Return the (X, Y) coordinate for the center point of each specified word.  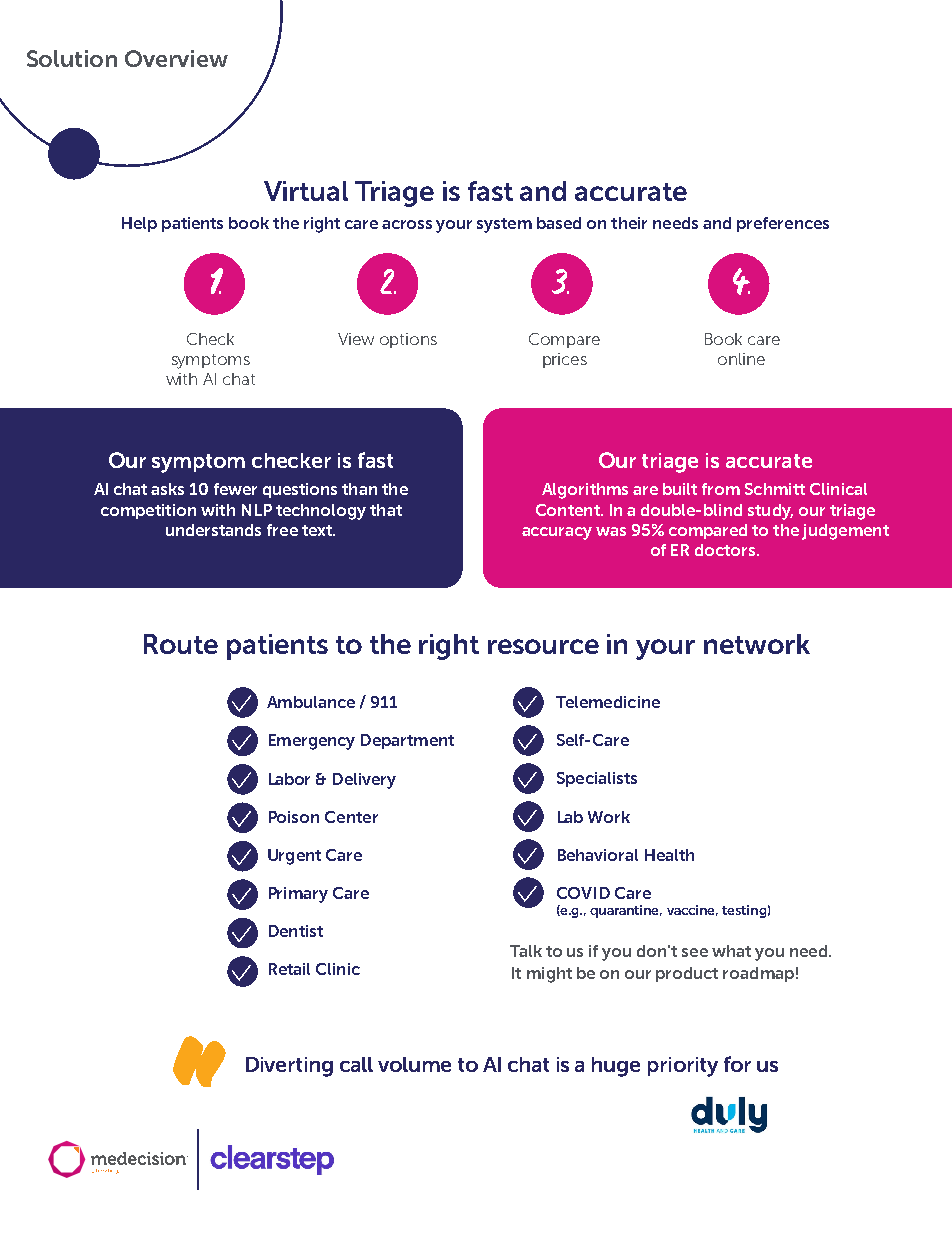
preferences (783, 224)
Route (181, 644)
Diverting (289, 1067)
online (741, 359)
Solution (72, 58)
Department (407, 741)
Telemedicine (608, 702)
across (407, 224)
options (408, 340)
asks (167, 489)
